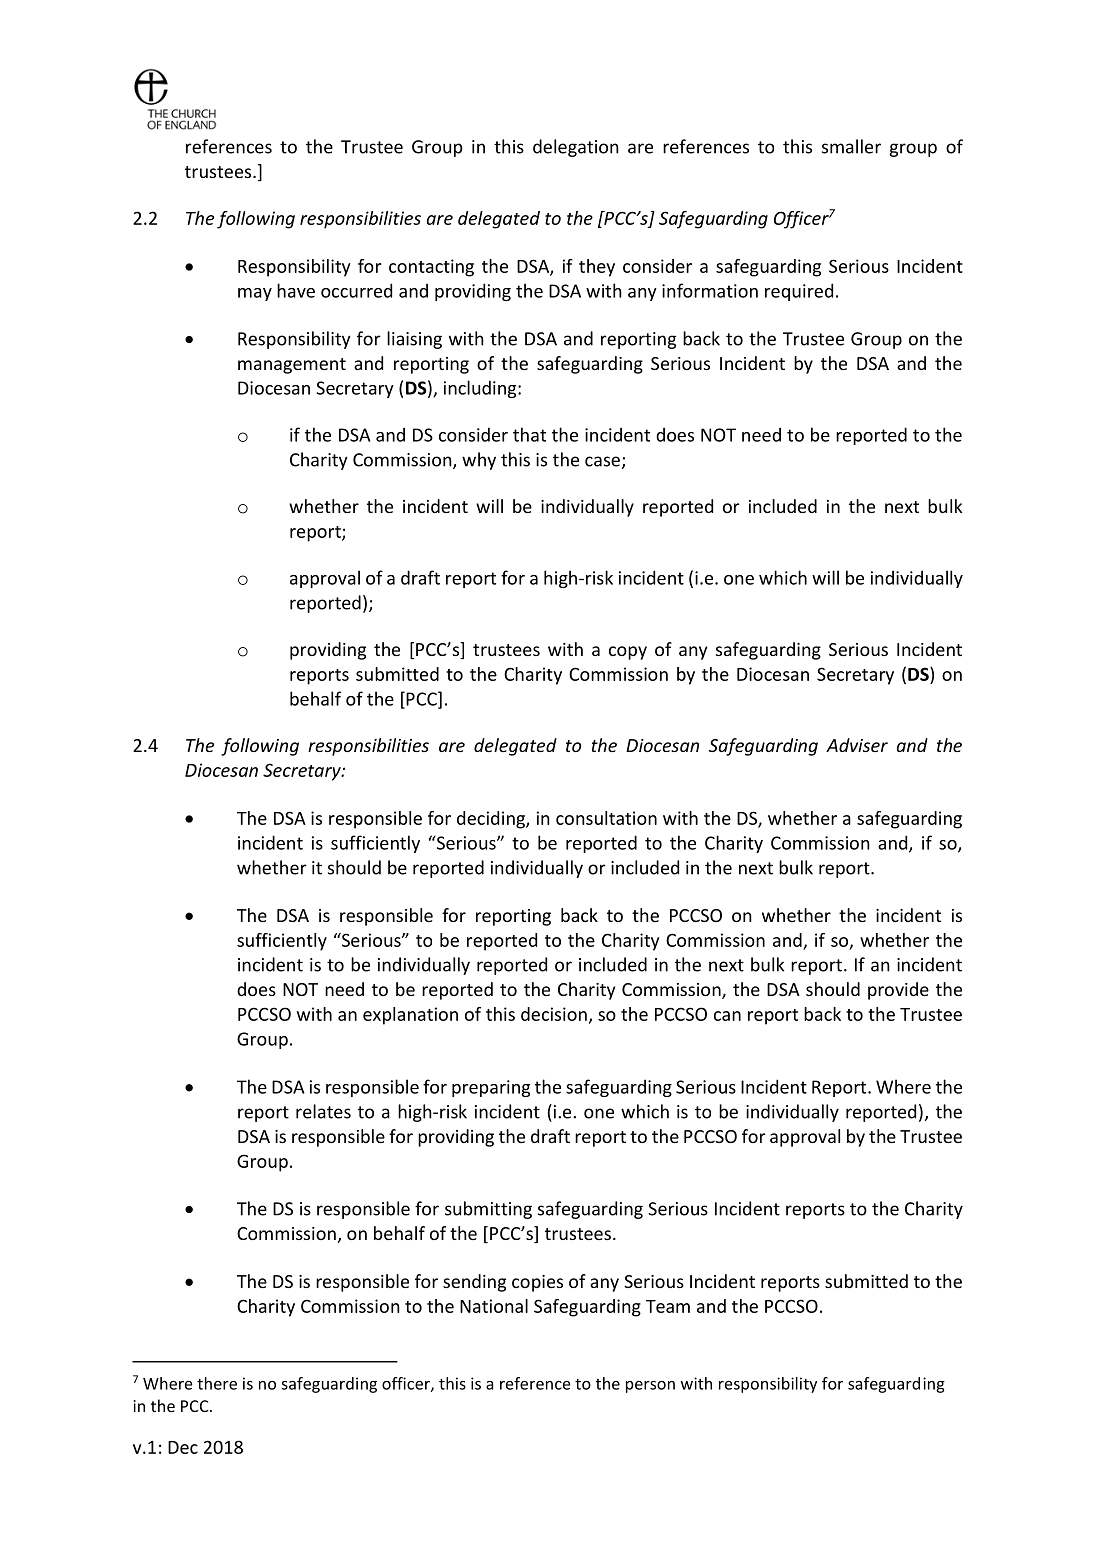  I want to click on decision, so click(554, 1014).
